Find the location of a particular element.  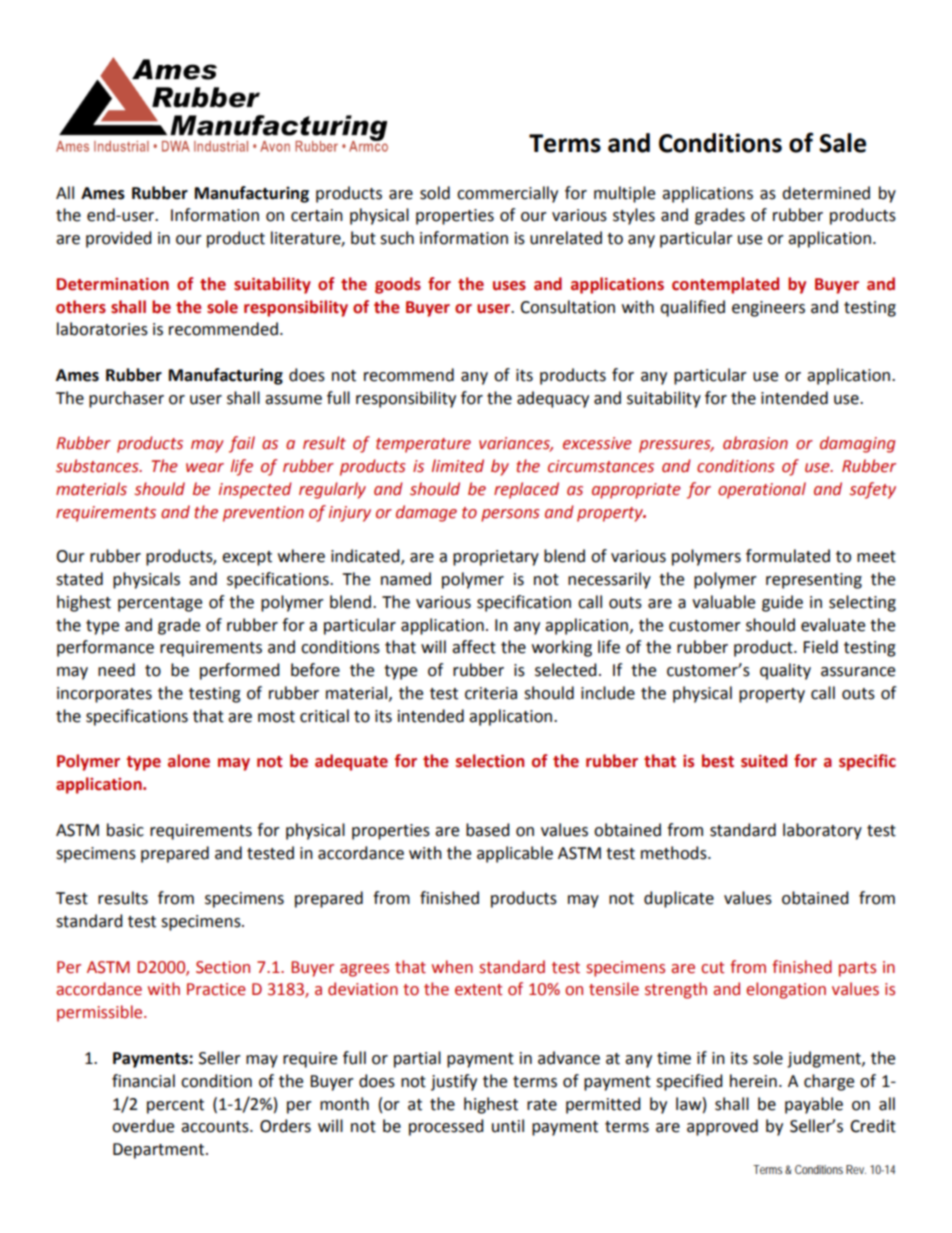

operational is located at coordinates (762, 490).
